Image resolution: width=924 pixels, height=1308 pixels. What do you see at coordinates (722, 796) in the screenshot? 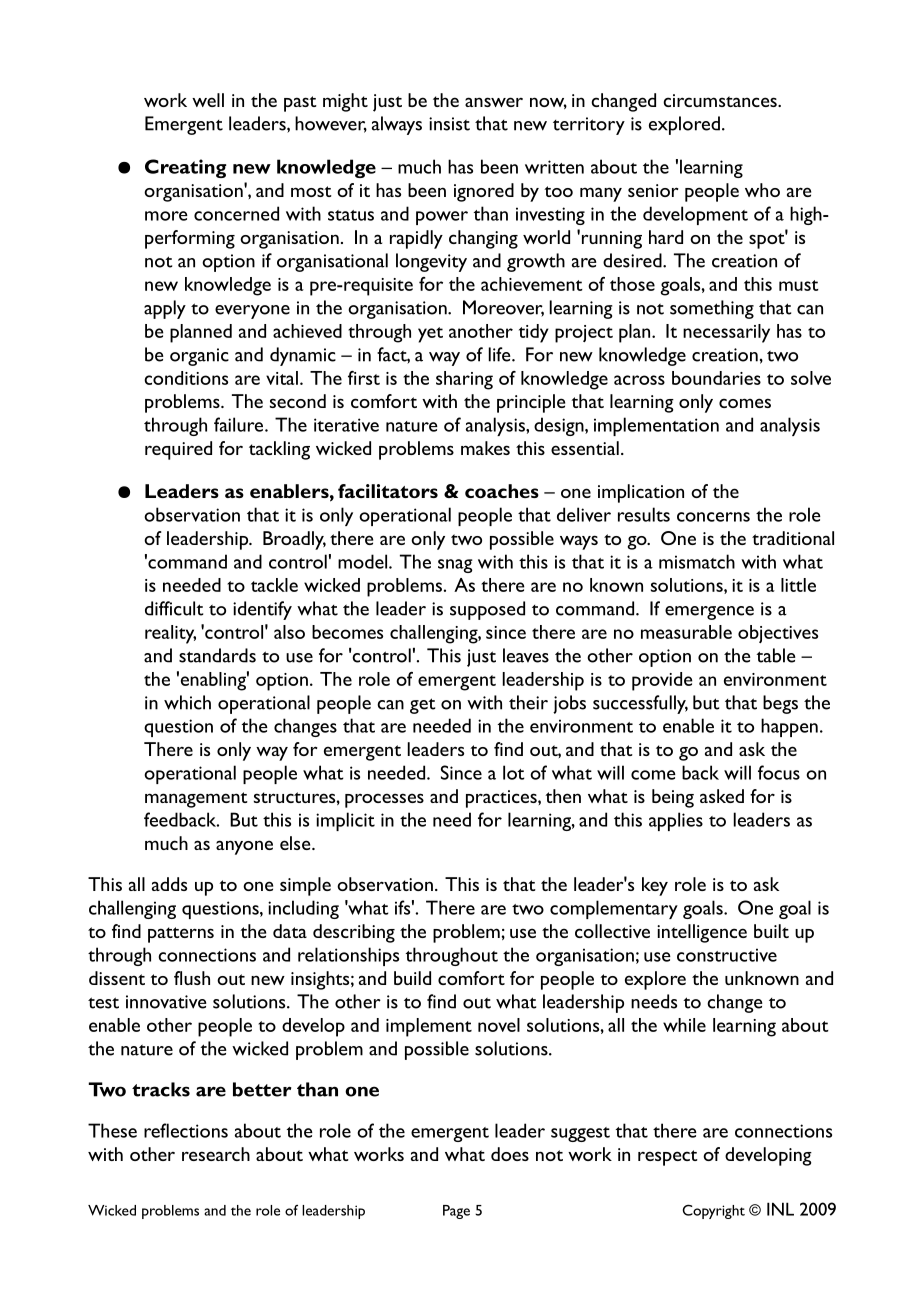
I see `asked` at bounding box center [722, 796].
